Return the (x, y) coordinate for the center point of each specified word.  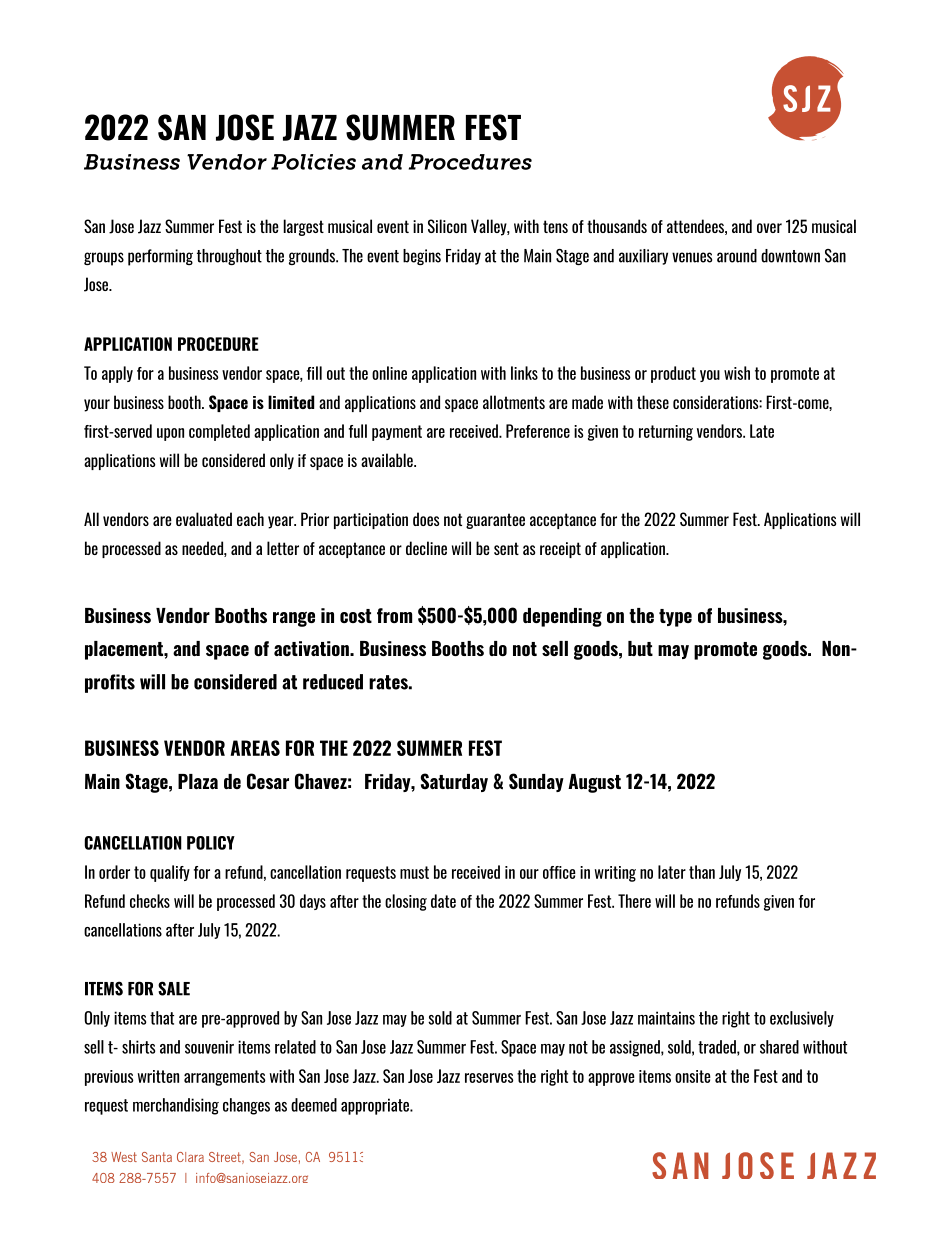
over (769, 228)
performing (160, 257)
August (594, 783)
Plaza (198, 781)
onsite (693, 1076)
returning (666, 433)
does (426, 519)
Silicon (447, 226)
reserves (489, 1078)
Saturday (454, 782)
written (158, 1076)
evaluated (204, 519)
